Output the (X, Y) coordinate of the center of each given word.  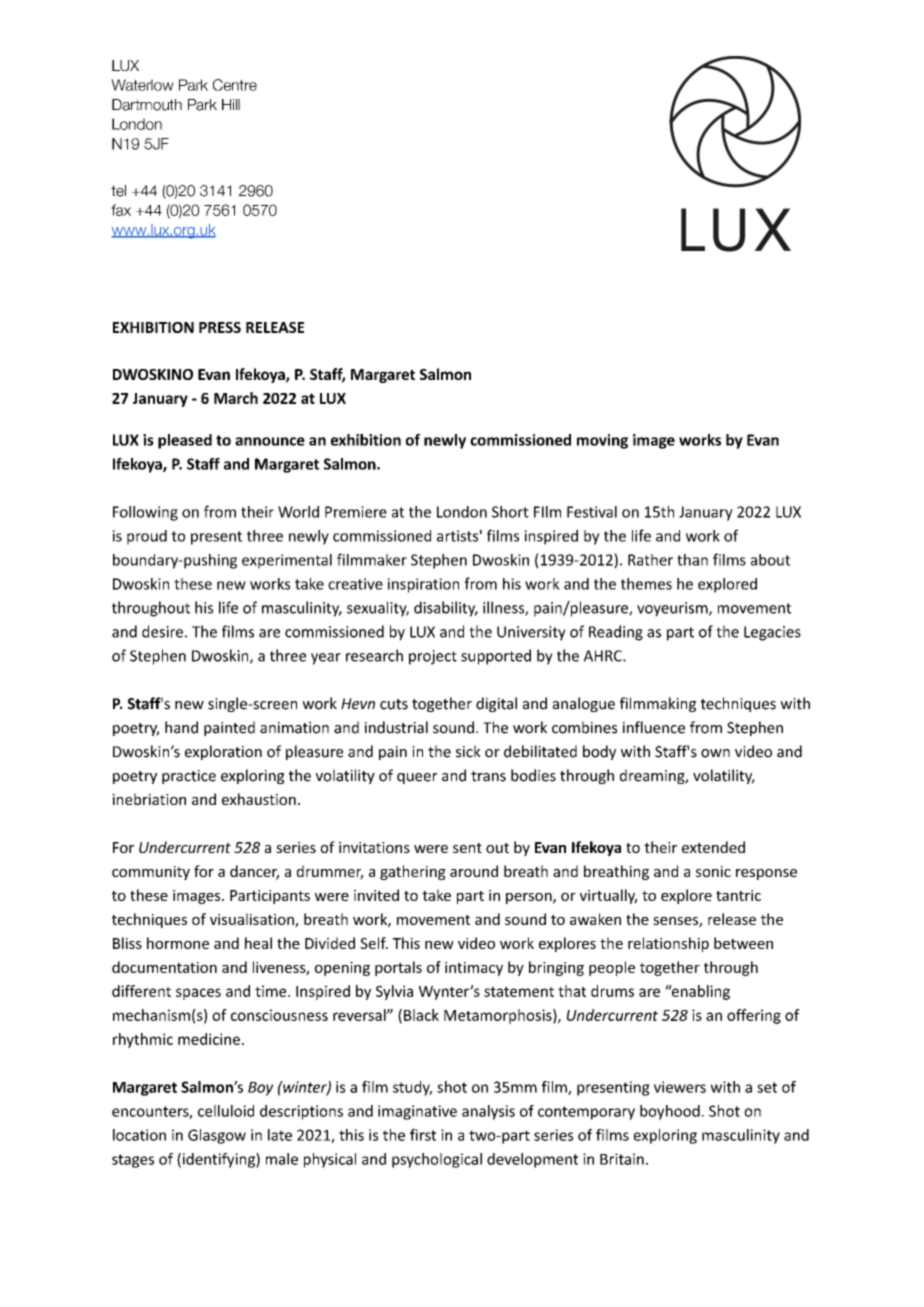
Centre (235, 85)
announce (270, 441)
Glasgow (217, 1136)
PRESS (220, 327)
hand (181, 727)
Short (510, 512)
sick (468, 751)
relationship (668, 944)
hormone (178, 943)
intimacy (474, 969)
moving (602, 441)
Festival (592, 512)
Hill (231, 104)
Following (145, 513)
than (692, 560)
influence (654, 727)
